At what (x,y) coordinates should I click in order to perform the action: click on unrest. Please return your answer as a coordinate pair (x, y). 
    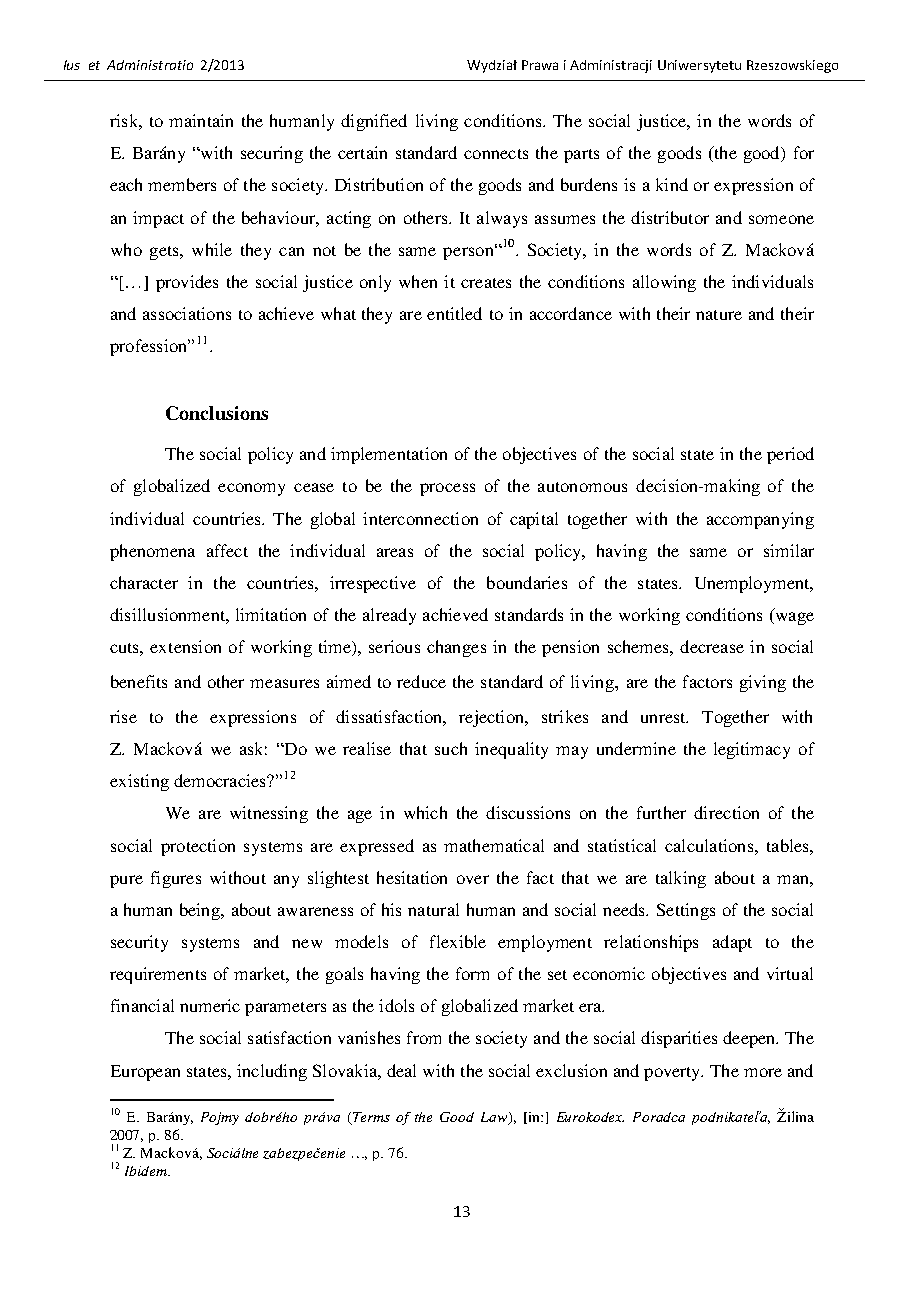
    Looking at the image, I should click on (664, 718).
